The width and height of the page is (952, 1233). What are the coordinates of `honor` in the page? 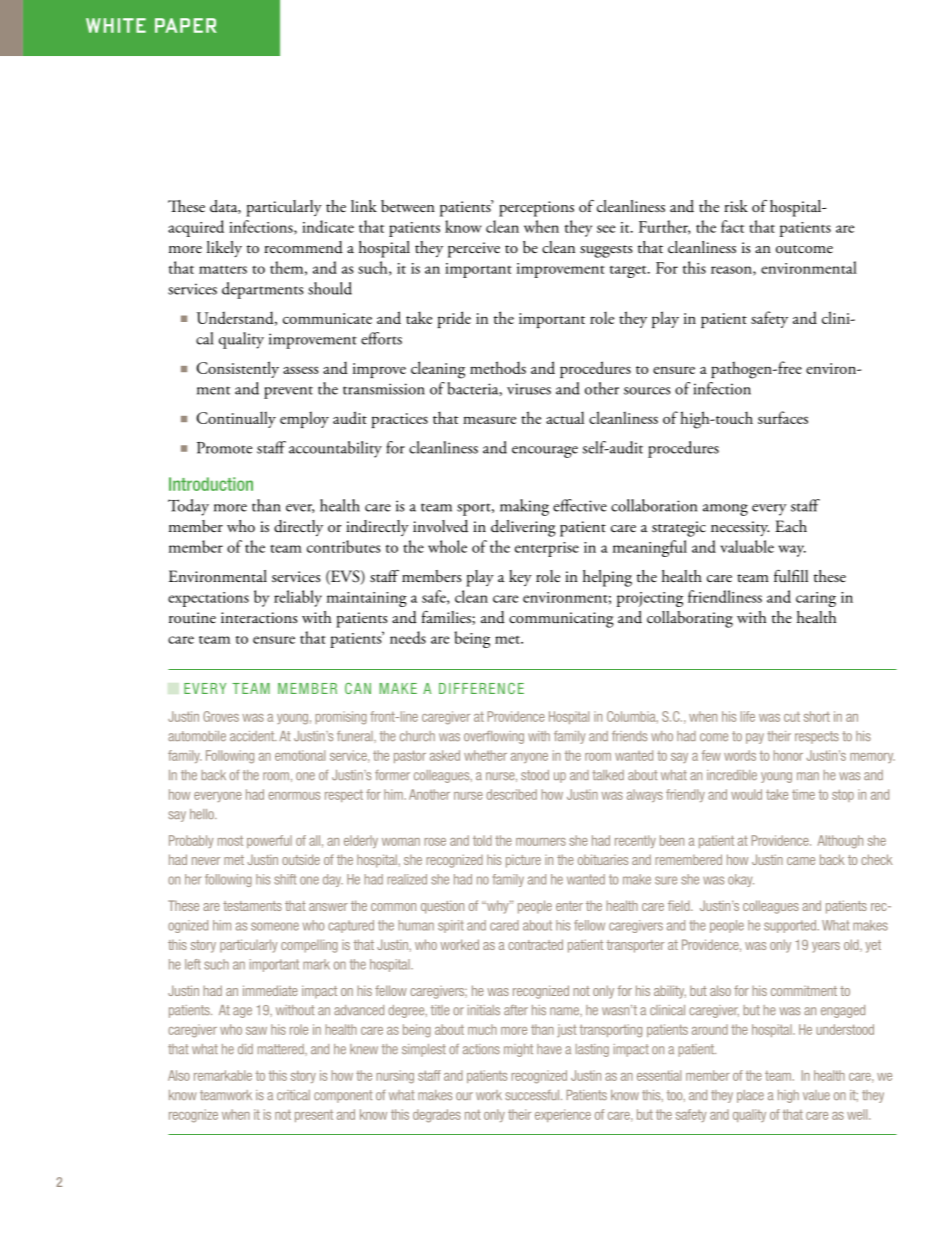 It's located at (788, 755).
